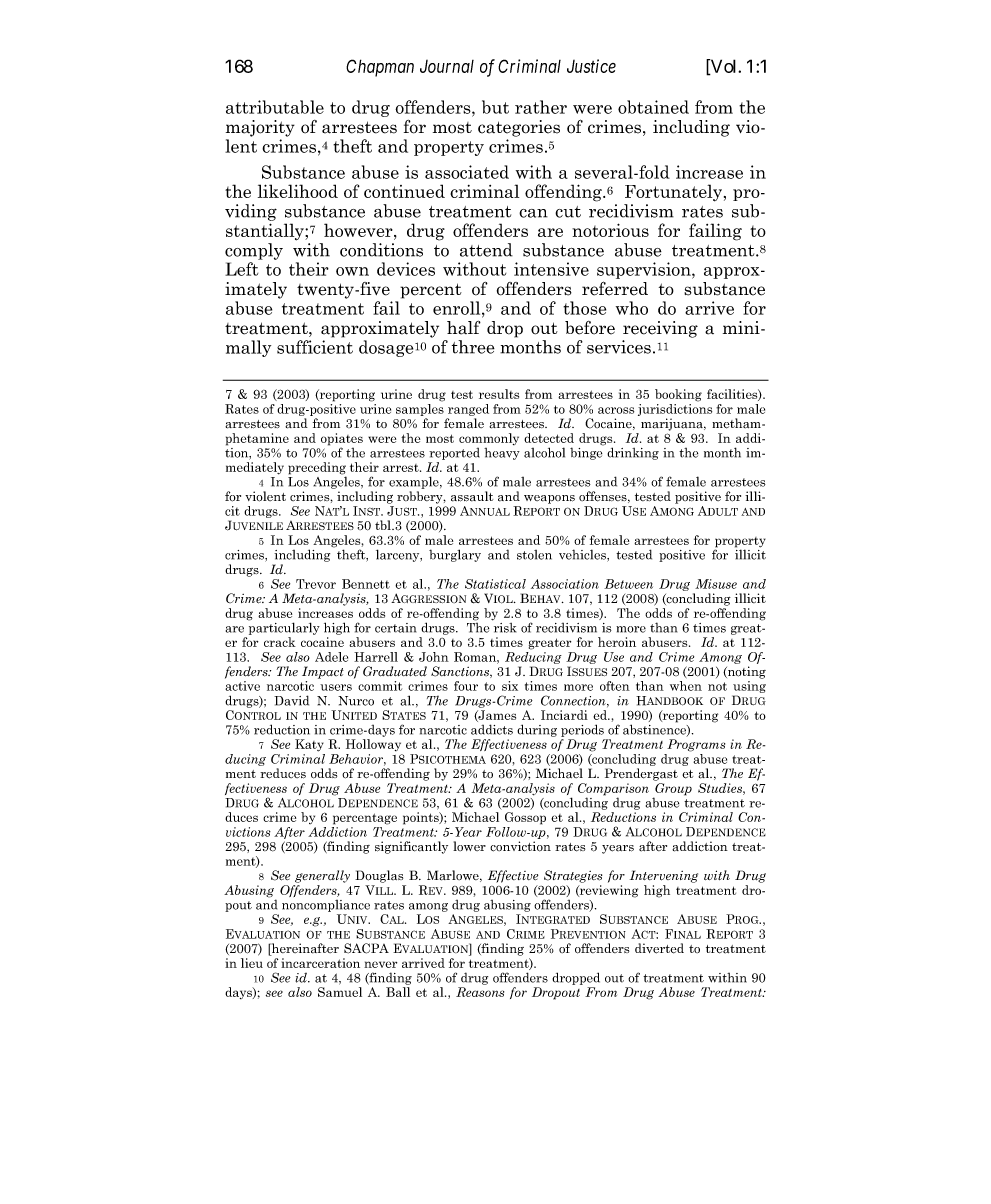 This document has width=991, height=1204. What do you see at coordinates (499, 394) in the document?
I see `results` at bounding box center [499, 394].
